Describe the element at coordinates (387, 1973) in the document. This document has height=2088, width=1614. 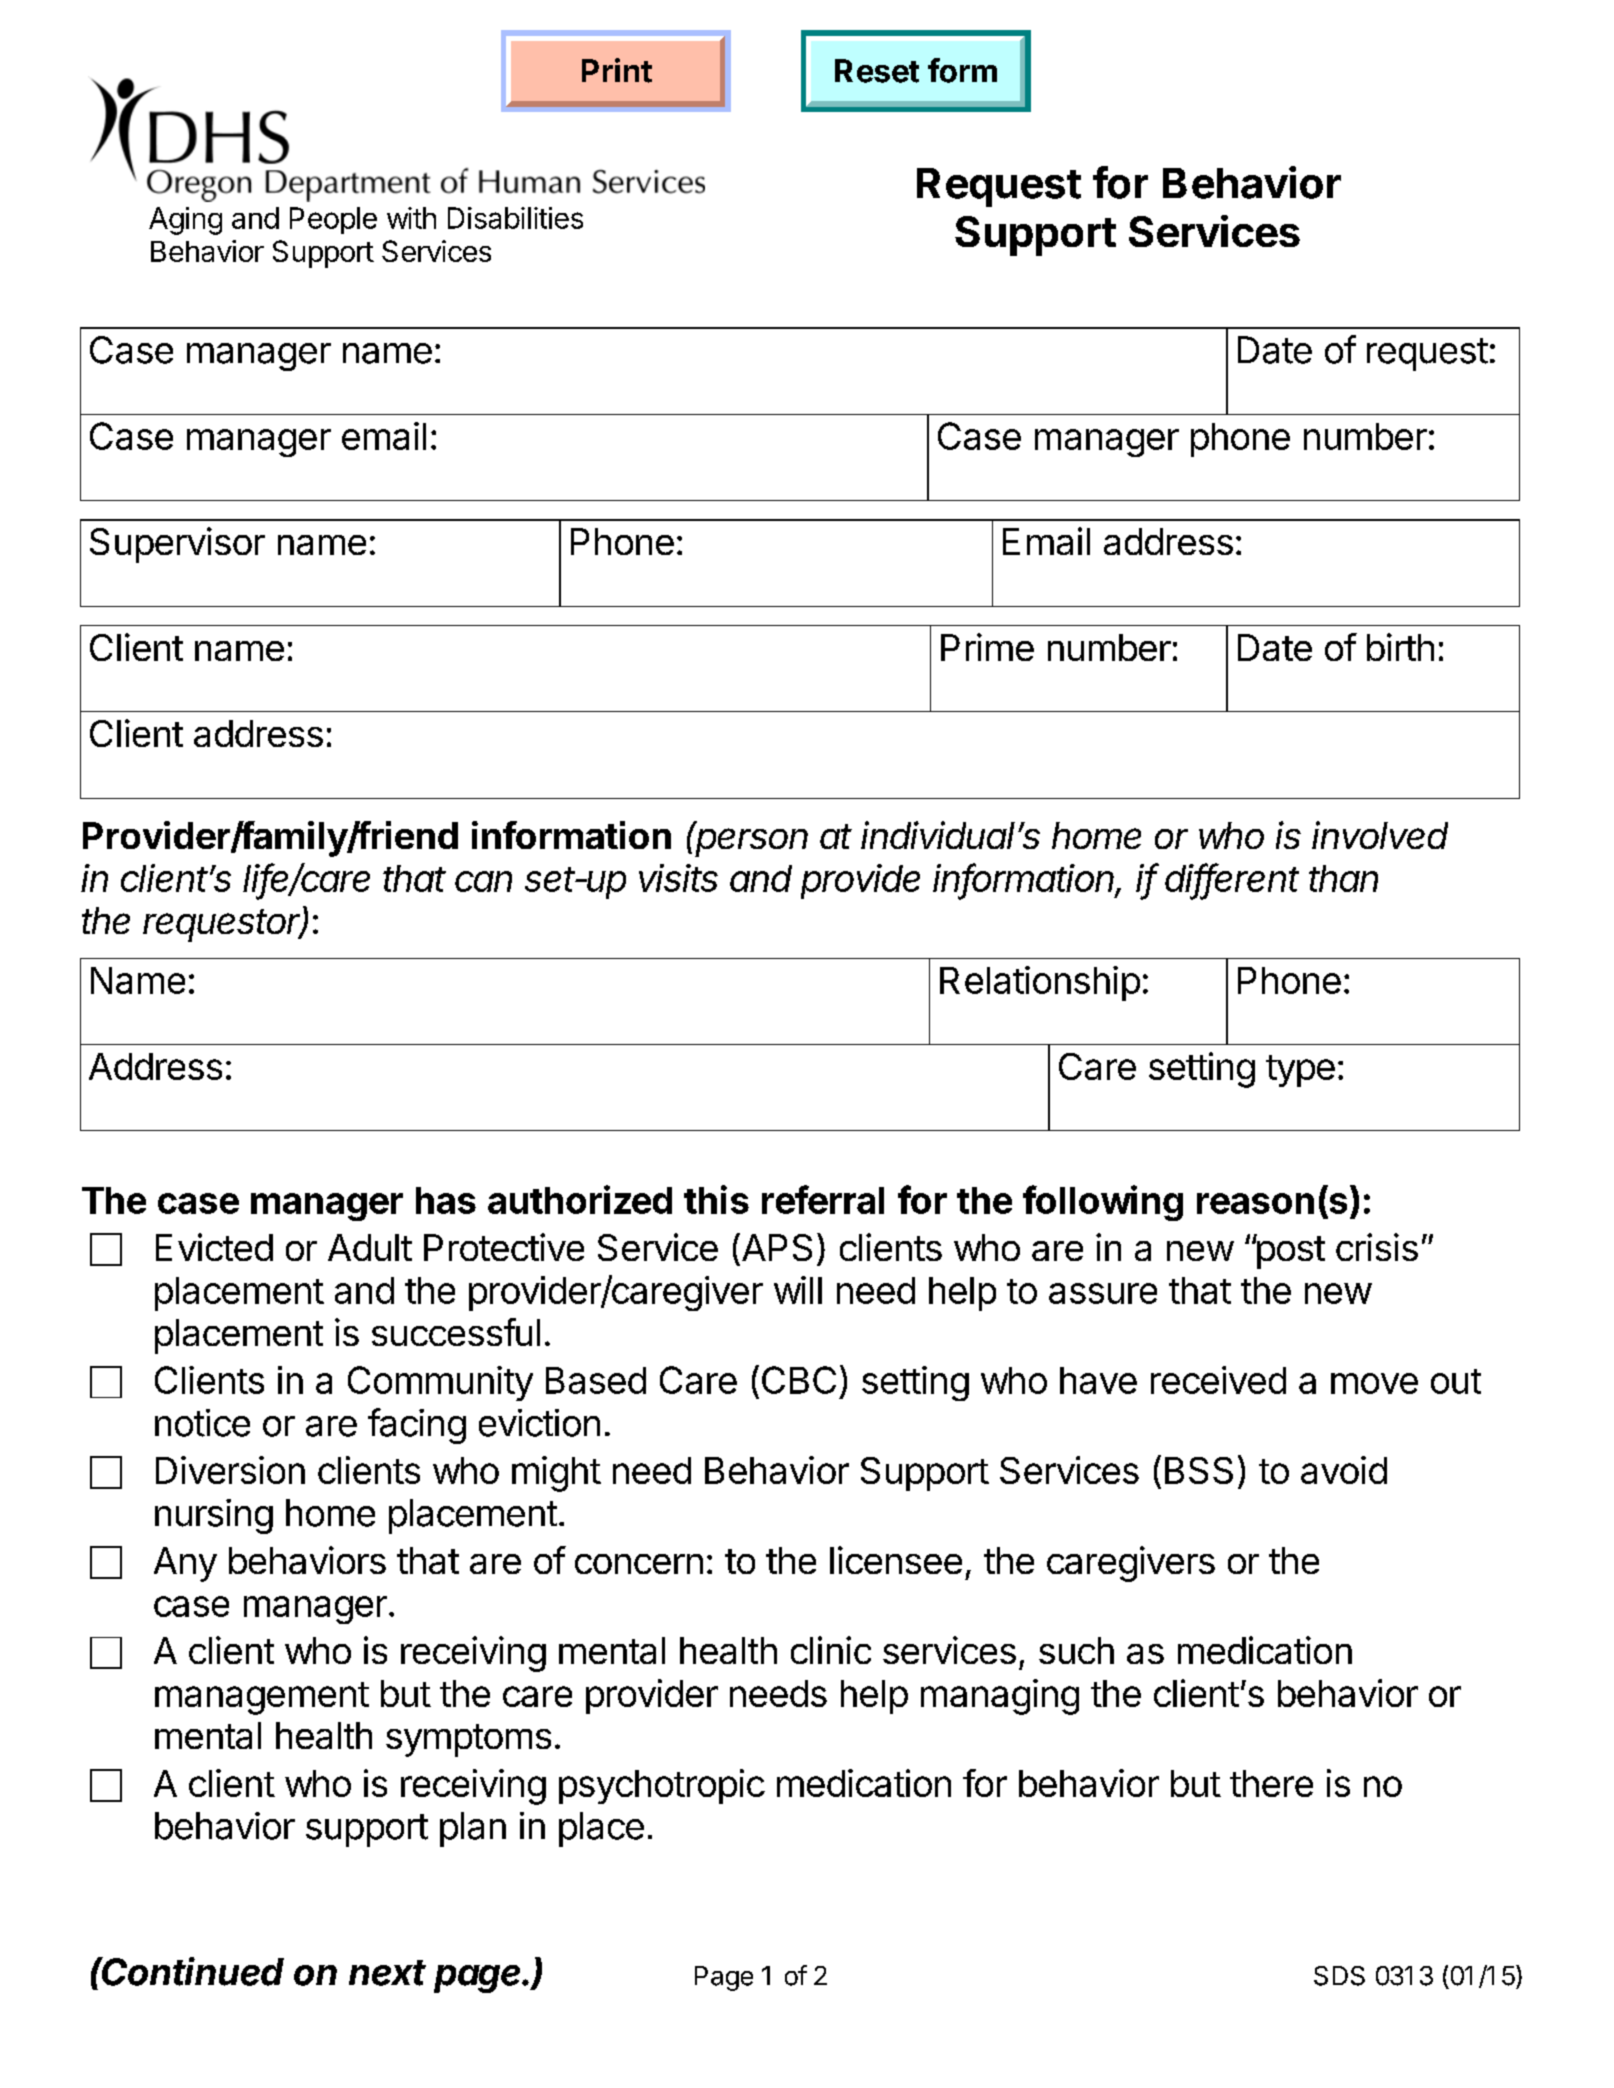
I see `next` at that location.
